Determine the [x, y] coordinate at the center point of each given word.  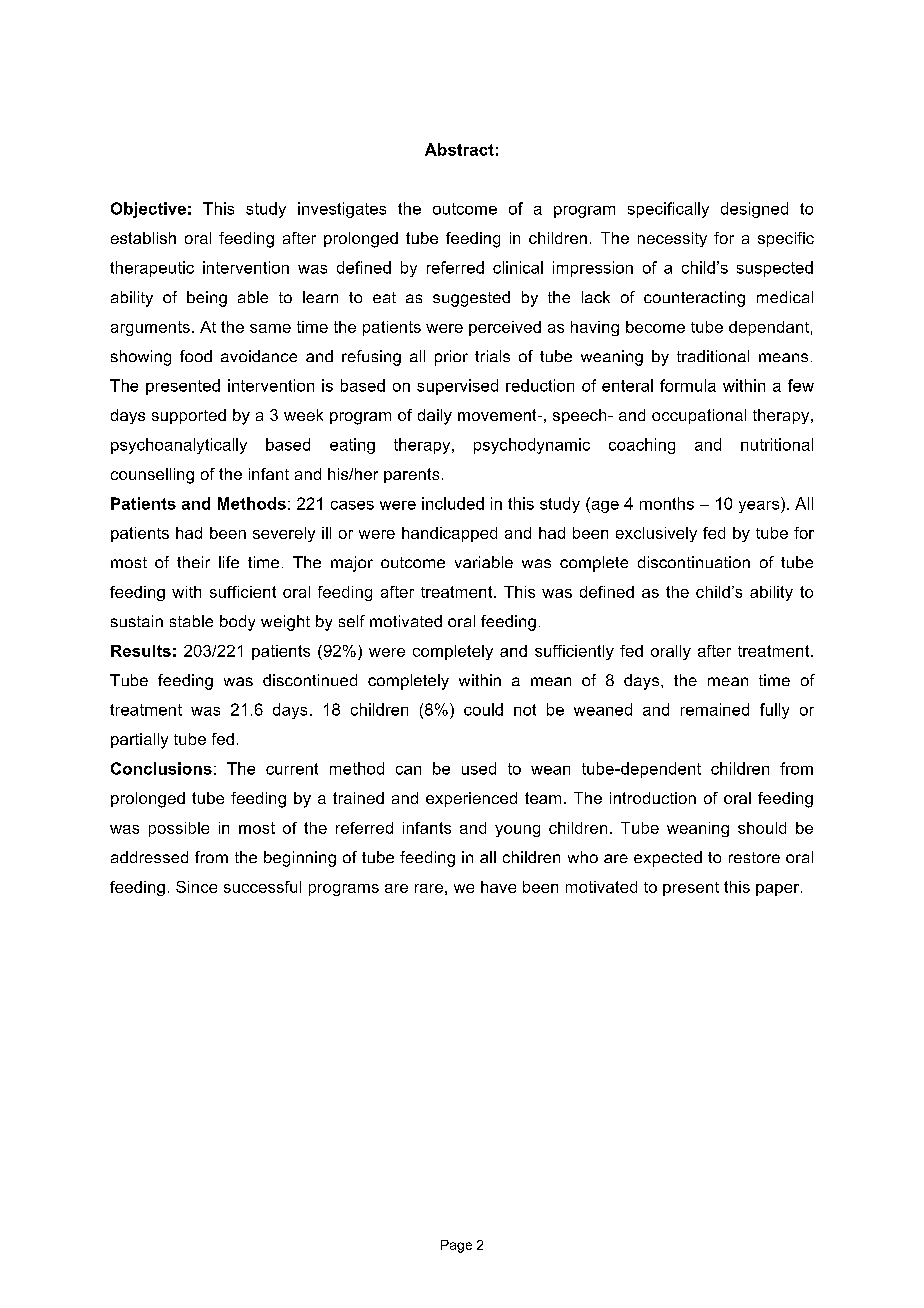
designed [754, 210]
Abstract [459, 149]
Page [456, 1246]
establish [143, 238]
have [498, 887]
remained [715, 709]
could [483, 709]
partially [139, 741]
